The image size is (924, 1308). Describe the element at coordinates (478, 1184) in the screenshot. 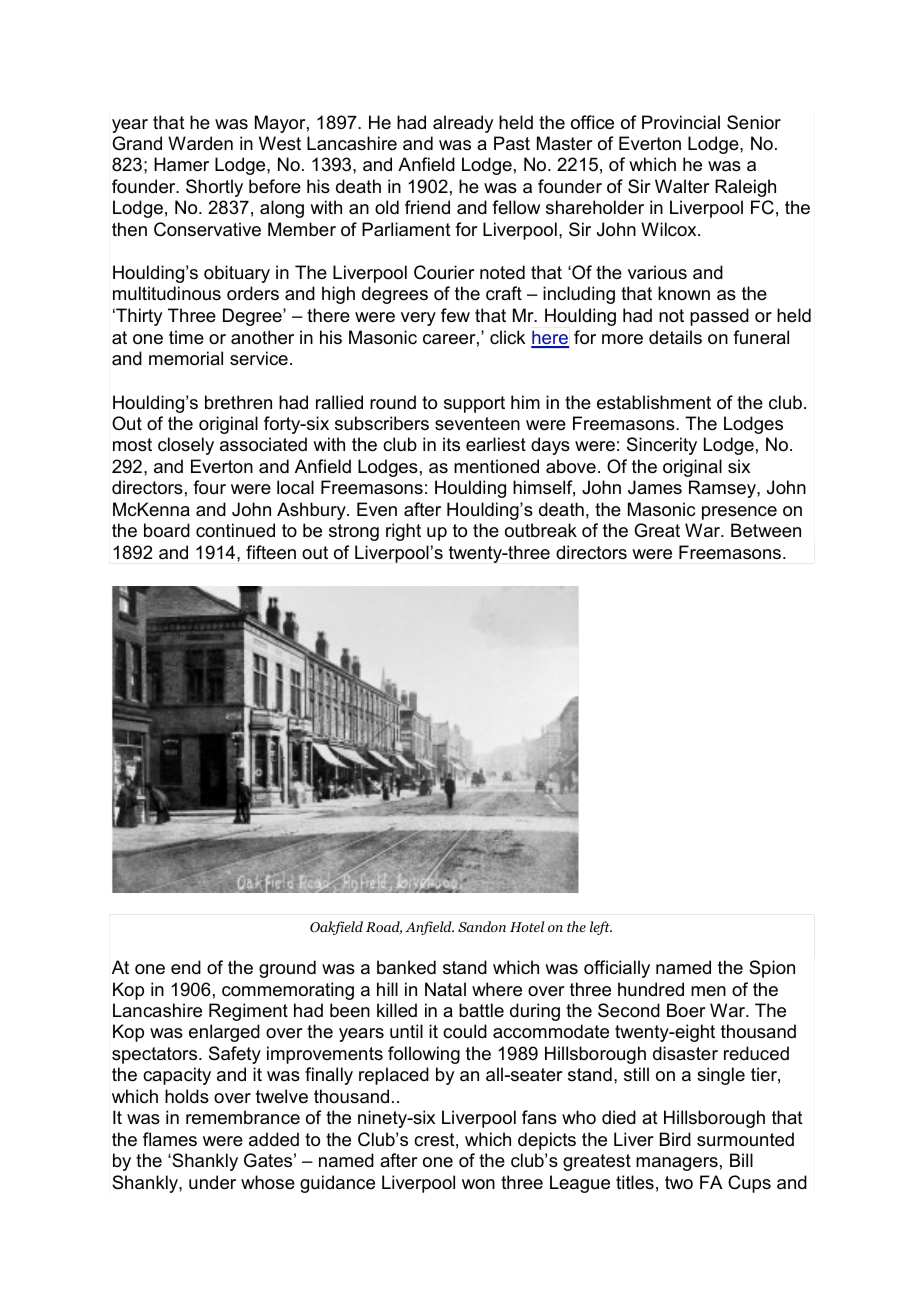

I see `won` at that location.
